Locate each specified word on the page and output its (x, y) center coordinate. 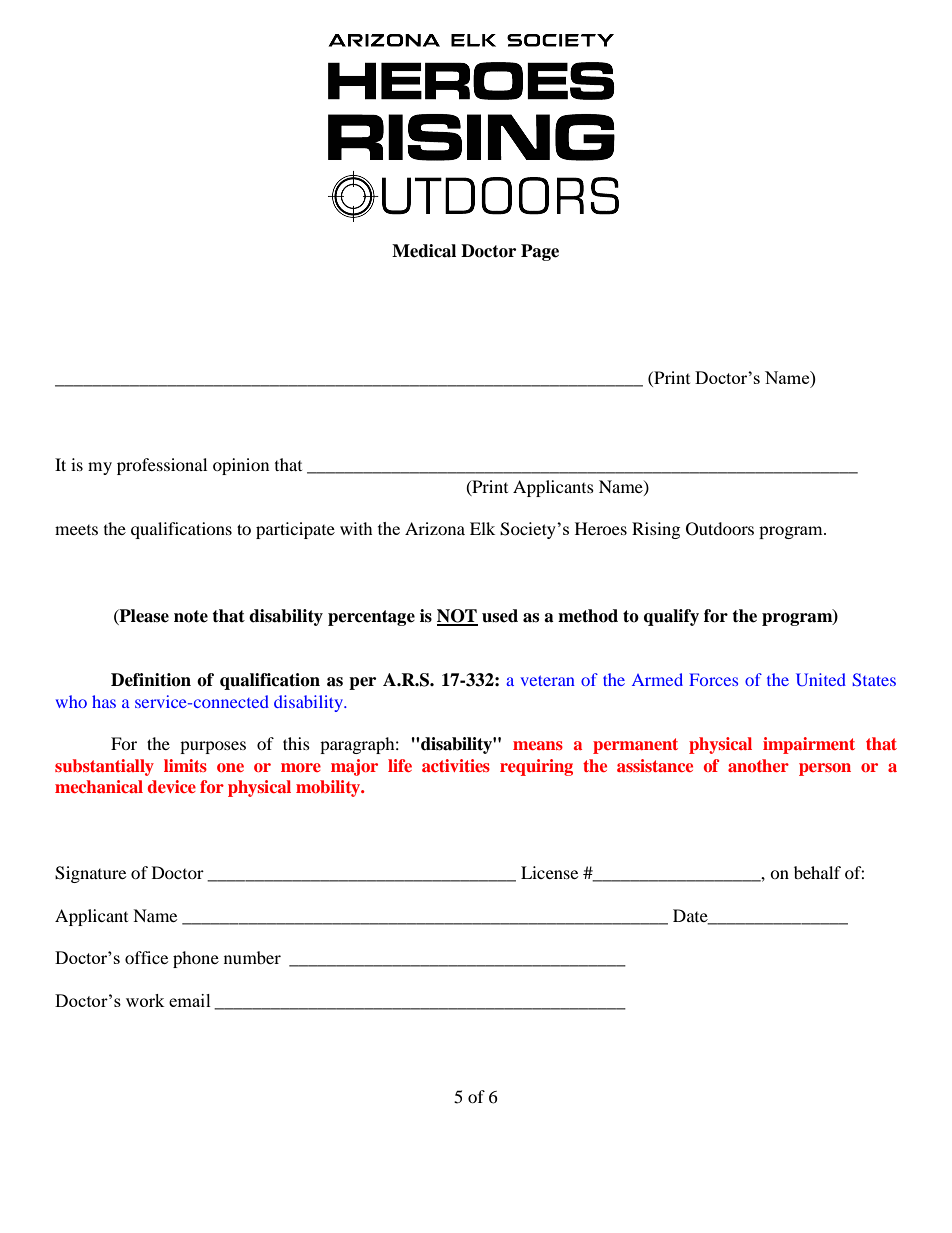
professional (162, 466)
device (172, 786)
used (500, 616)
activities (456, 765)
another (758, 765)
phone (196, 959)
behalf (817, 872)
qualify (671, 617)
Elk (482, 528)
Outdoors (720, 529)
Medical (424, 251)
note (191, 616)
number (252, 957)
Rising (656, 530)
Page (540, 252)
